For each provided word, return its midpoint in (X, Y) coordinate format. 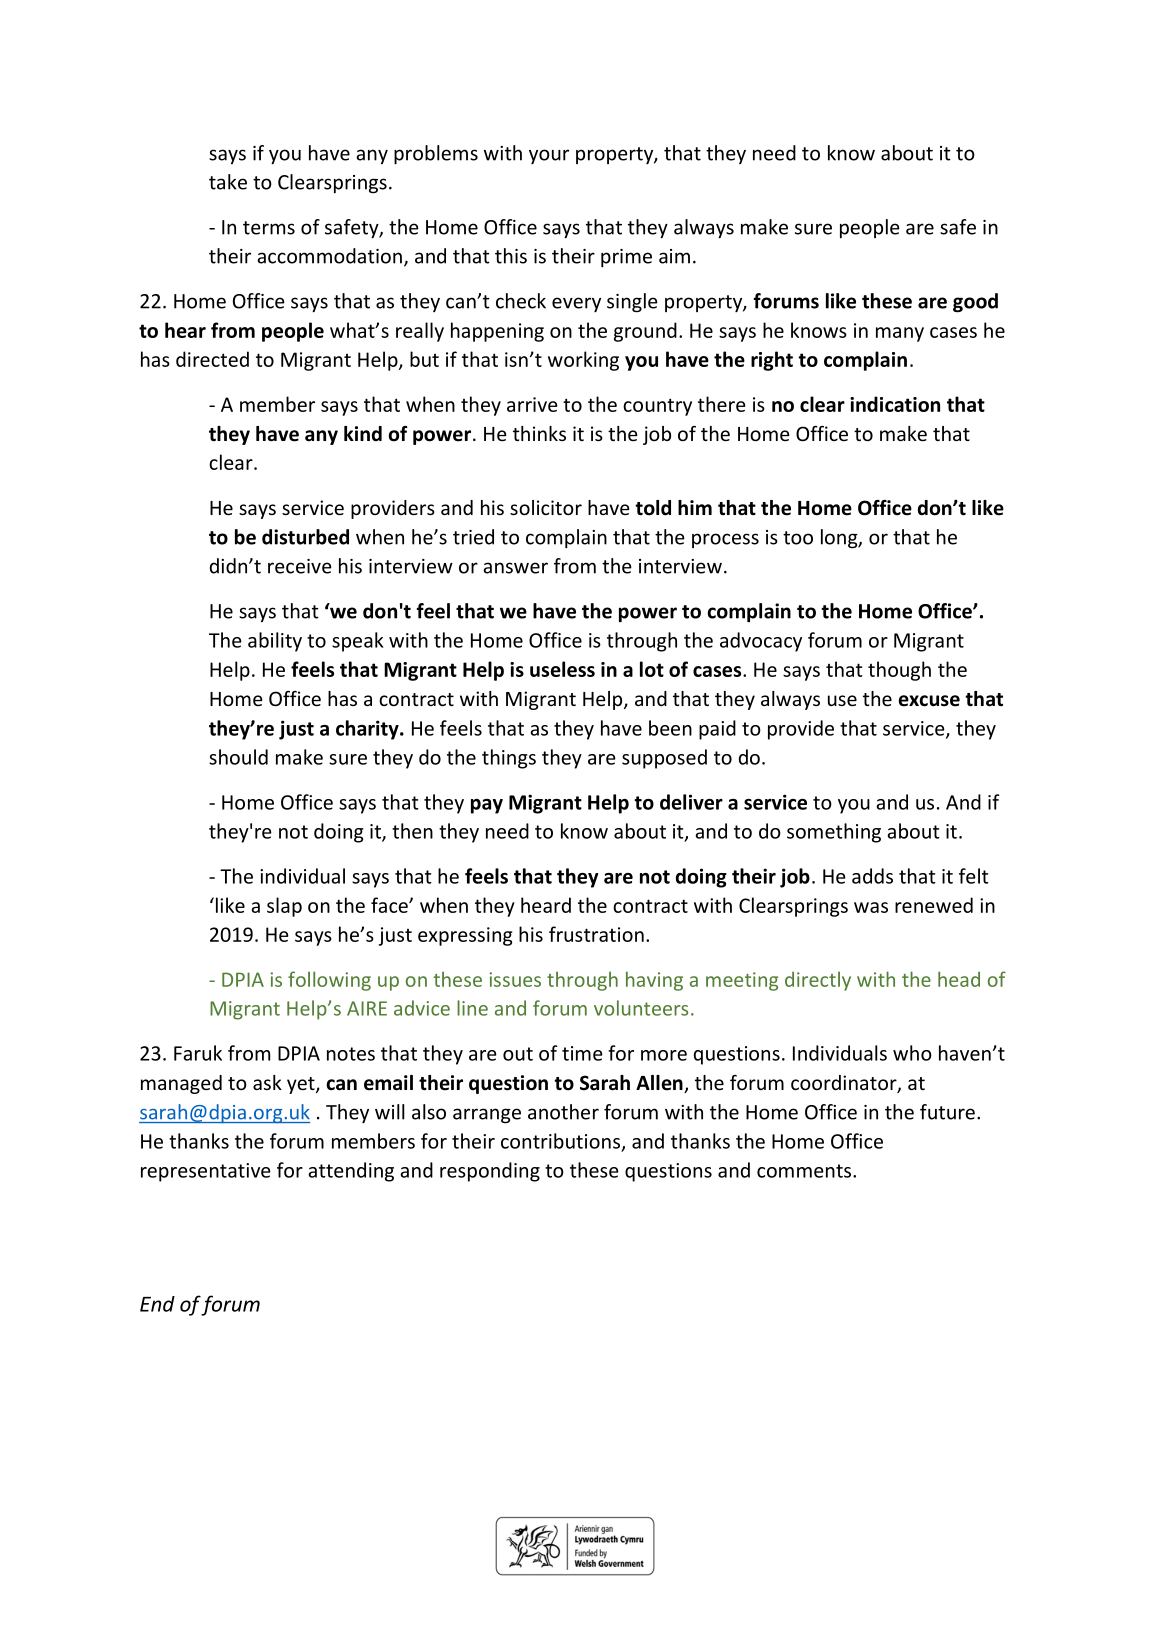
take (228, 182)
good (975, 303)
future (947, 1112)
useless (562, 669)
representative (206, 1172)
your (549, 156)
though (899, 671)
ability (275, 642)
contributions (560, 1141)
